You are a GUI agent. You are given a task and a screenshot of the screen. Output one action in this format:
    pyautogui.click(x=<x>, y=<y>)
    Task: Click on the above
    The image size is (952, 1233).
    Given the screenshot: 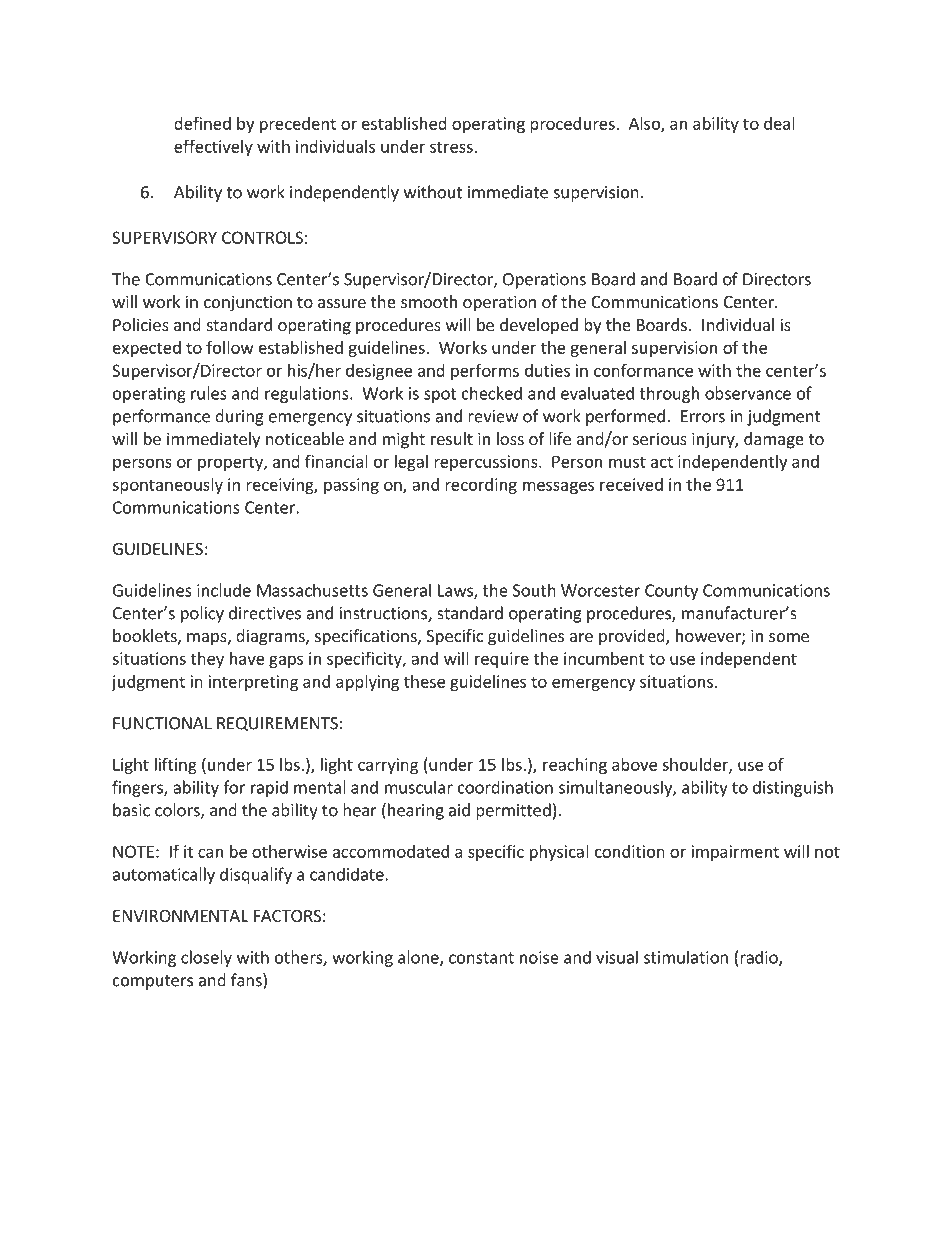 What is the action you would take?
    pyautogui.click(x=634, y=764)
